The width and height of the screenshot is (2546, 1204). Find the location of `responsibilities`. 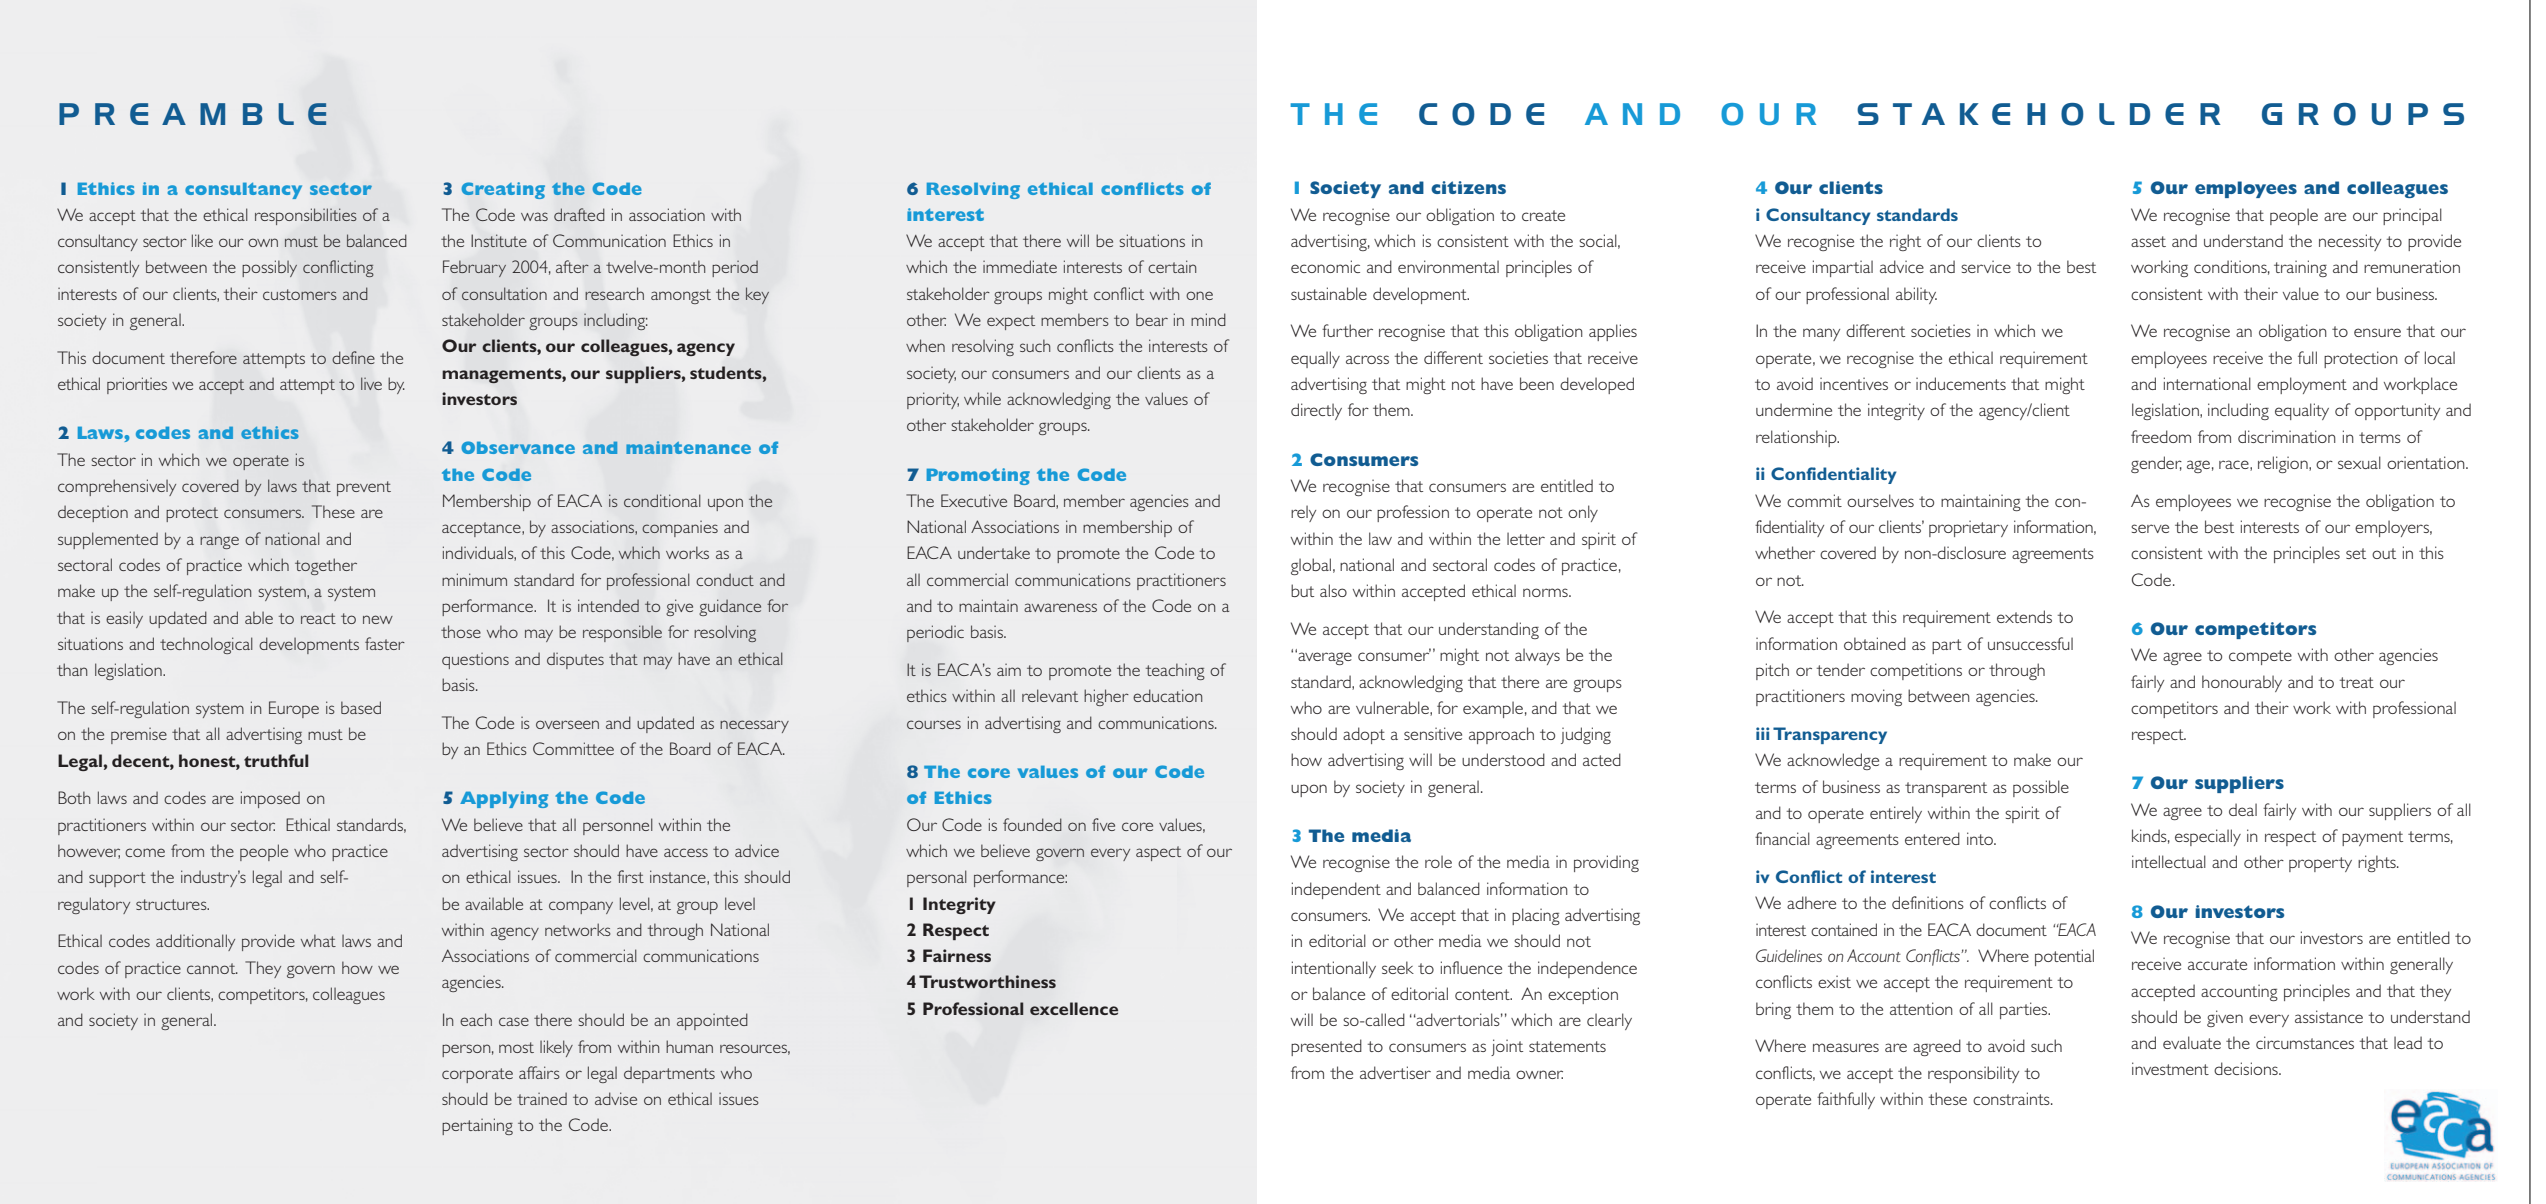

responsibilities is located at coordinates (306, 216).
